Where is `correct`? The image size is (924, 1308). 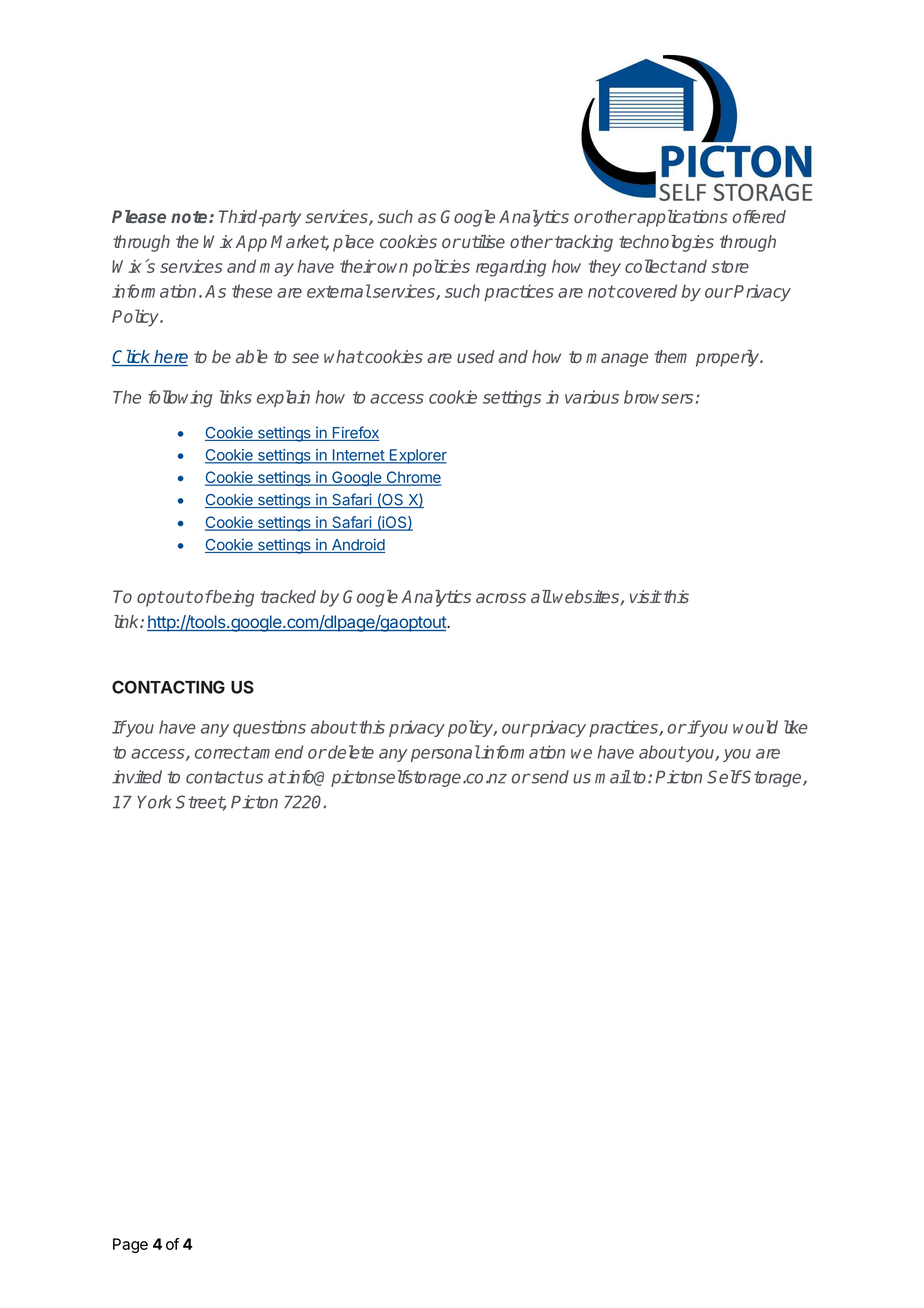 correct is located at coordinates (222, 752).
